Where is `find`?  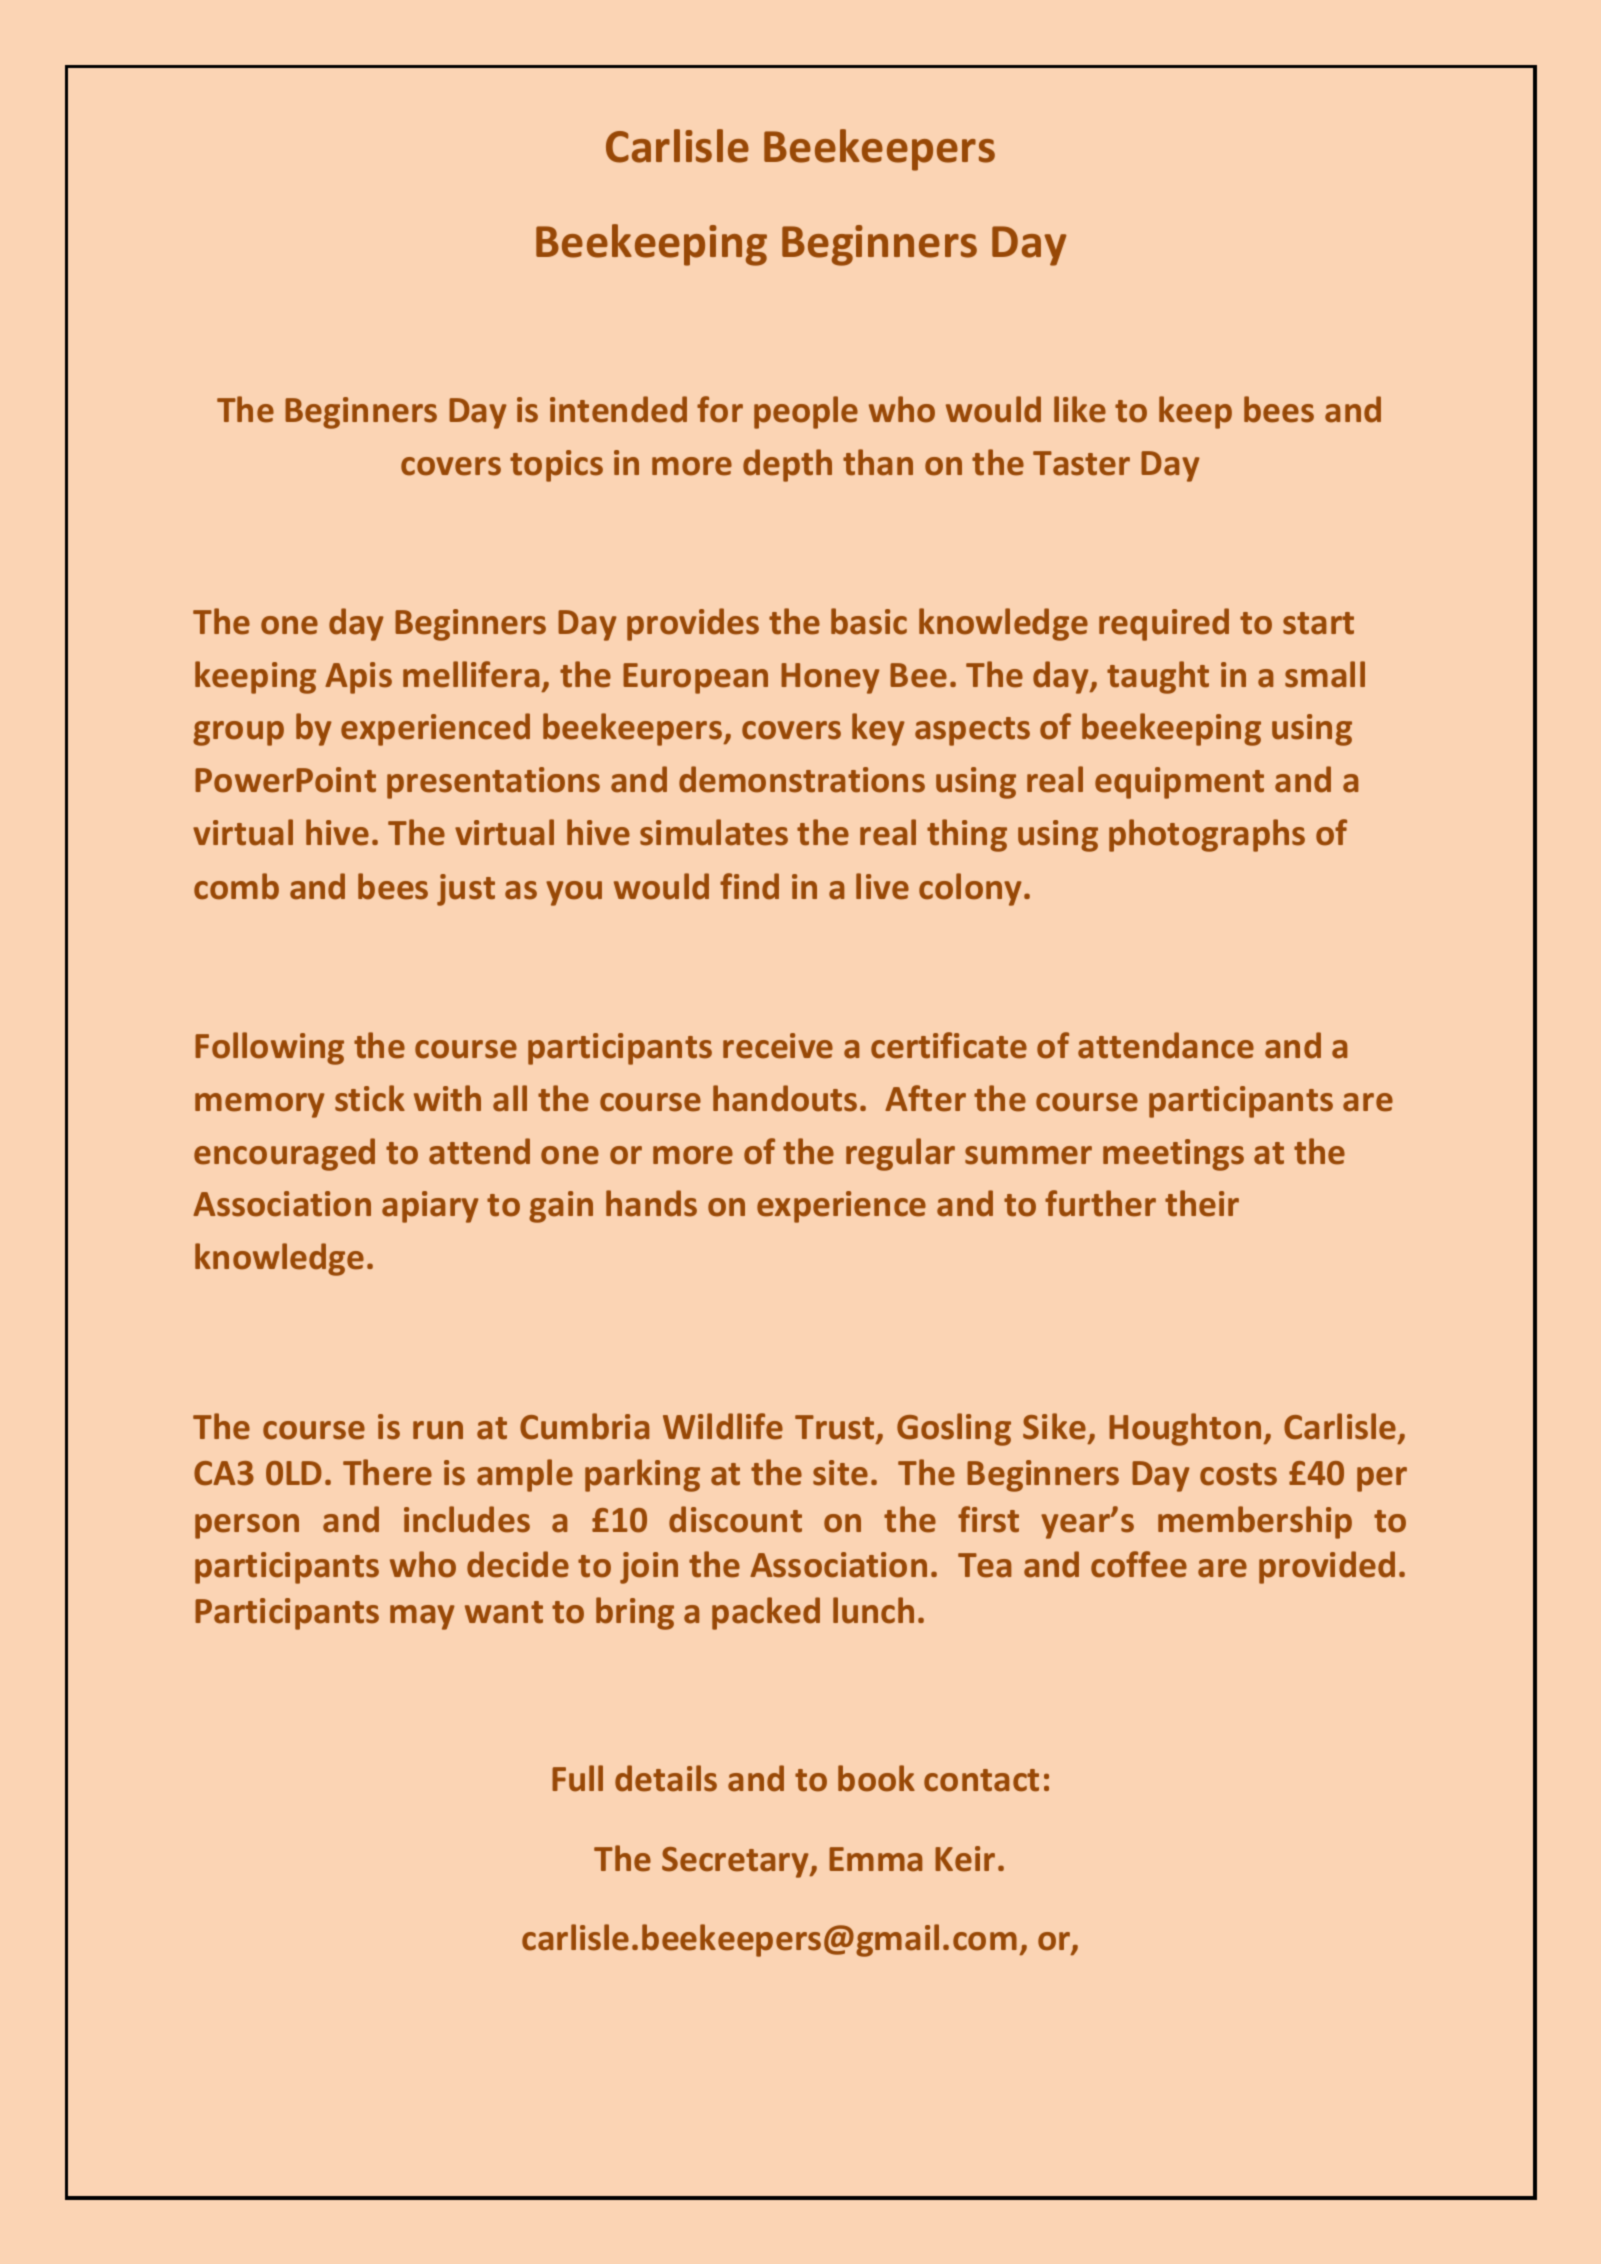 find is located at coordinates (749, 886).
